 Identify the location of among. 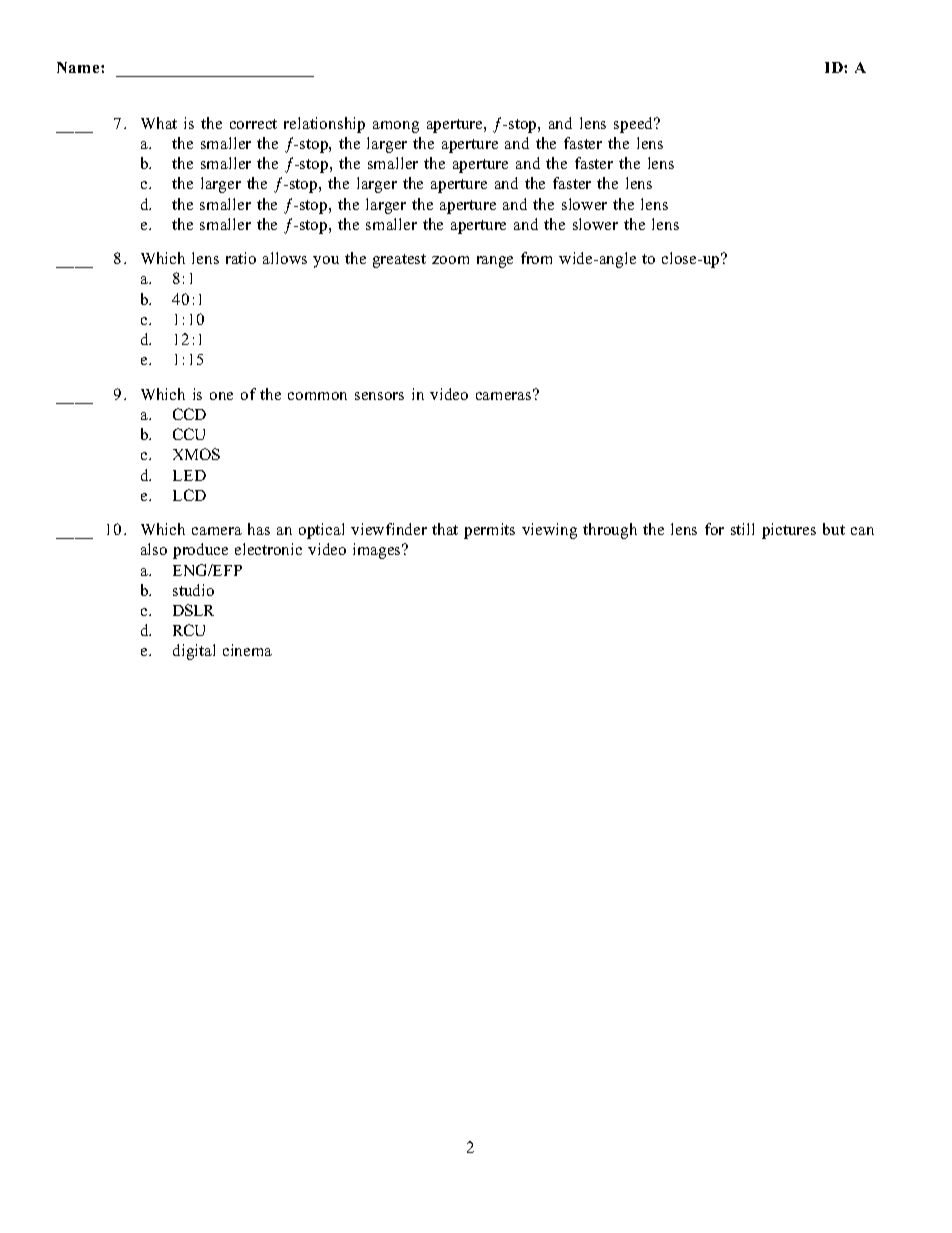
(396, 127).
